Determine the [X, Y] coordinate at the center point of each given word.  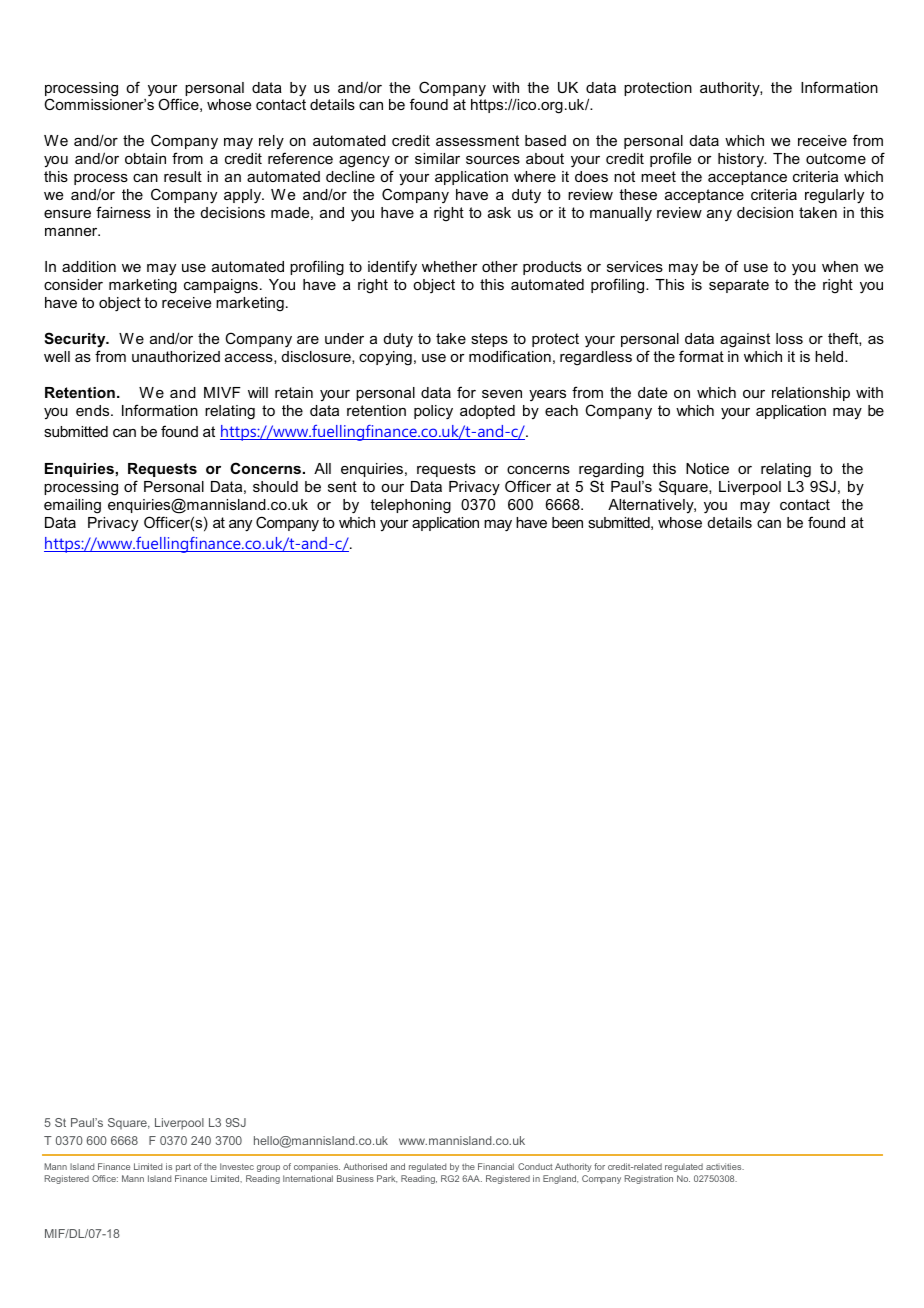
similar [437, 158]
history [742, 160]
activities [725, 1166]
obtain [145, 158]
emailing [72, 506]
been [567, 522]
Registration [649, 1179]
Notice [707, 468]
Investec [237, 1166]
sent [342, 486]
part [183, 1168]
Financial [496, 1166]
